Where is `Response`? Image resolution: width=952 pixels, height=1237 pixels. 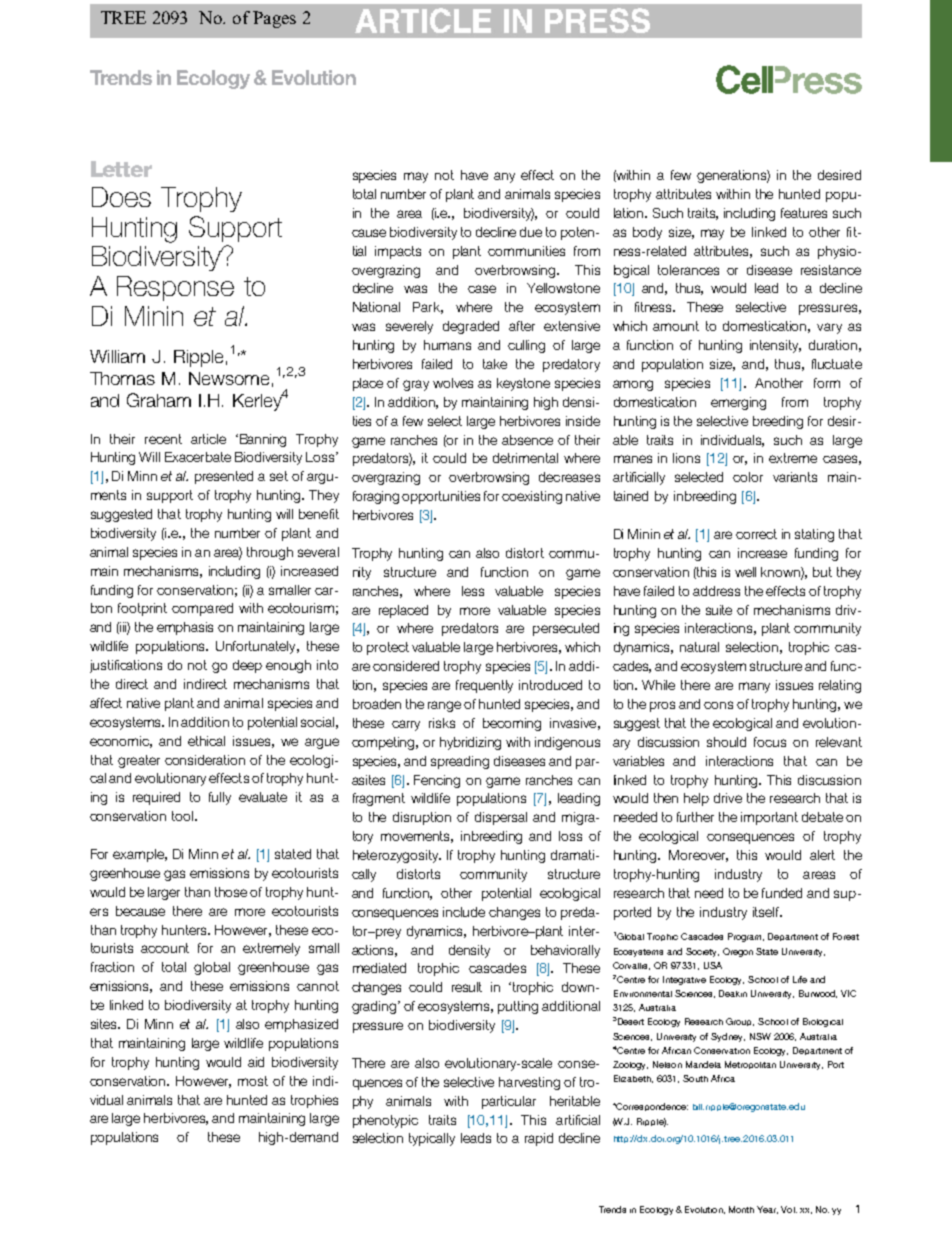
Response is located at coordinates (175, 288).
